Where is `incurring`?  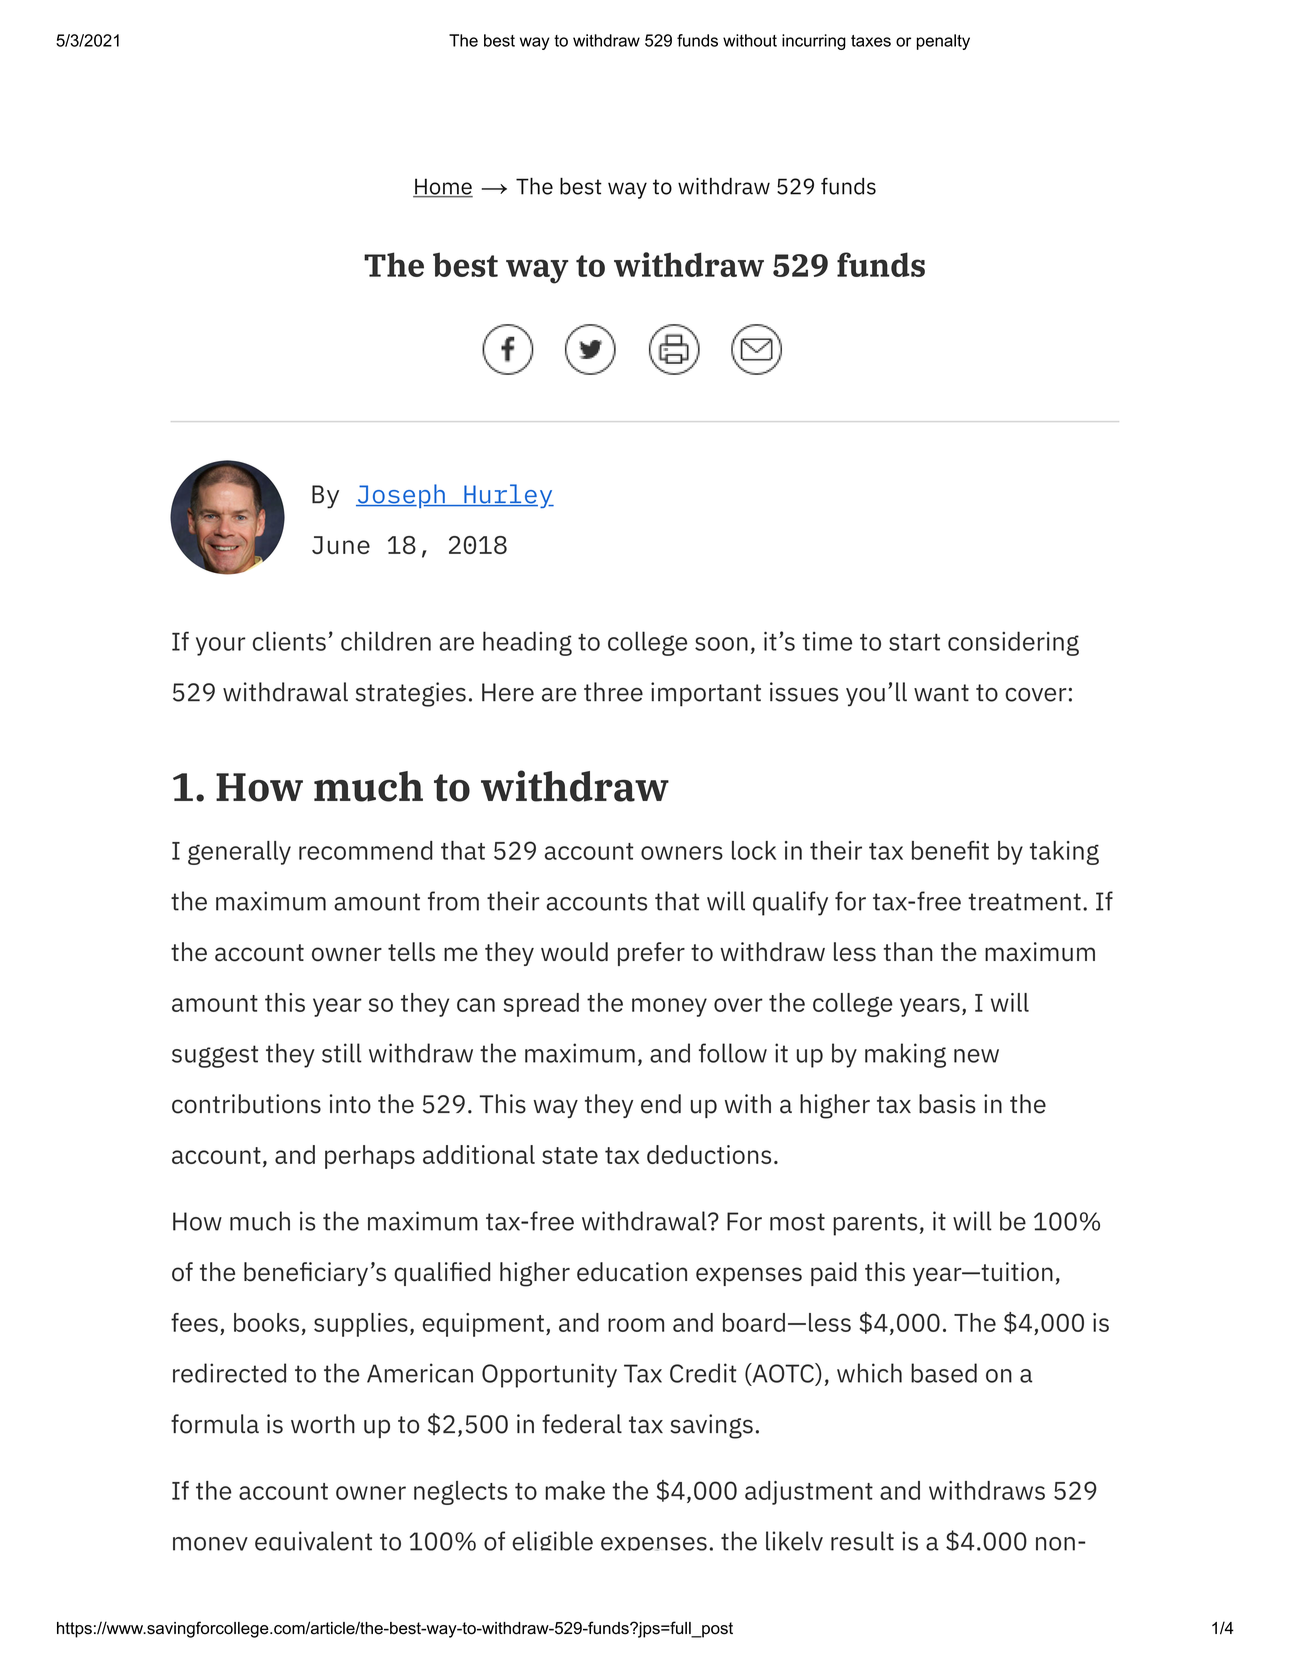 incurring is located at coordinates (814, 42).
